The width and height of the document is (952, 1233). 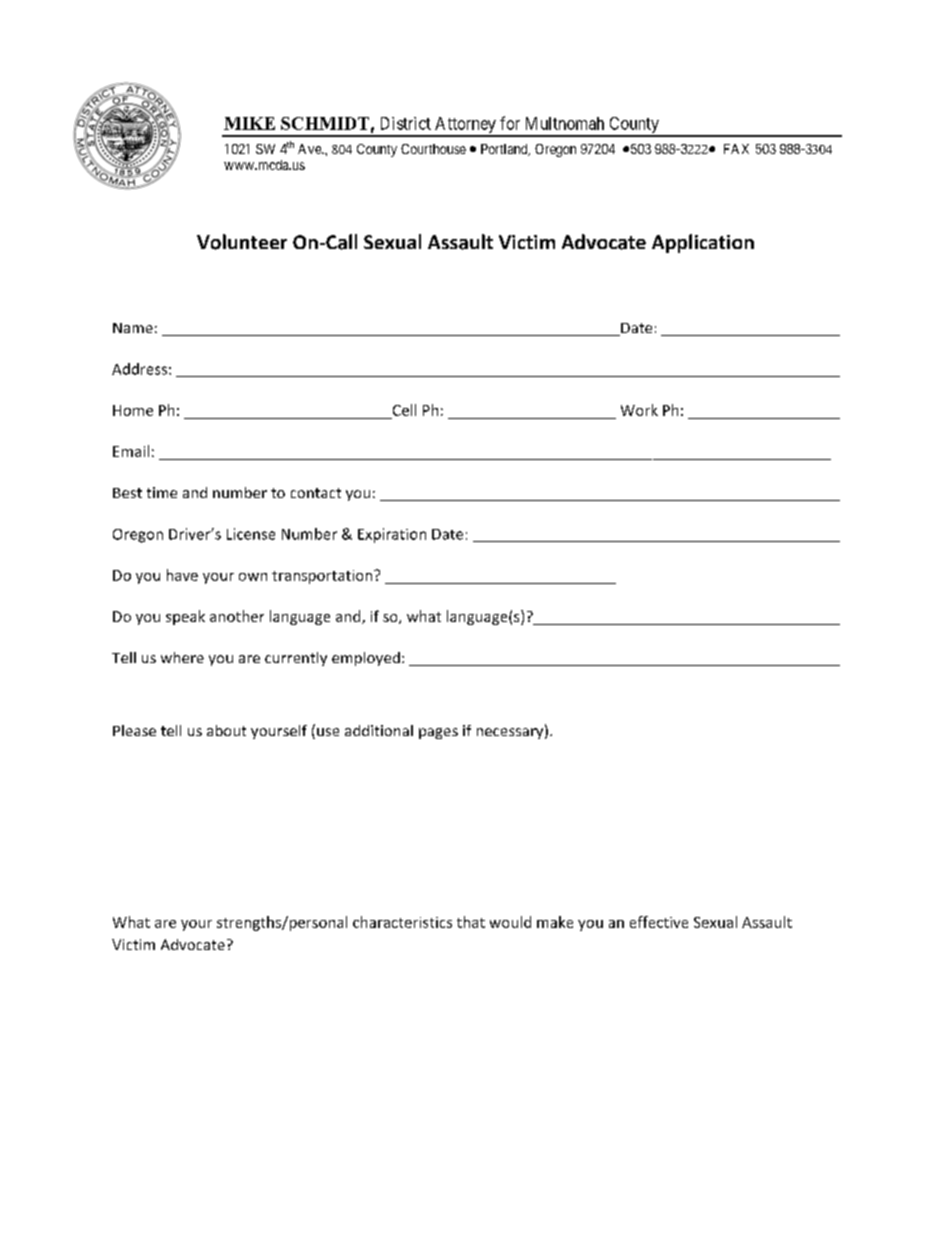 I want to click on Courthouse, so click(x=433, y=149).
